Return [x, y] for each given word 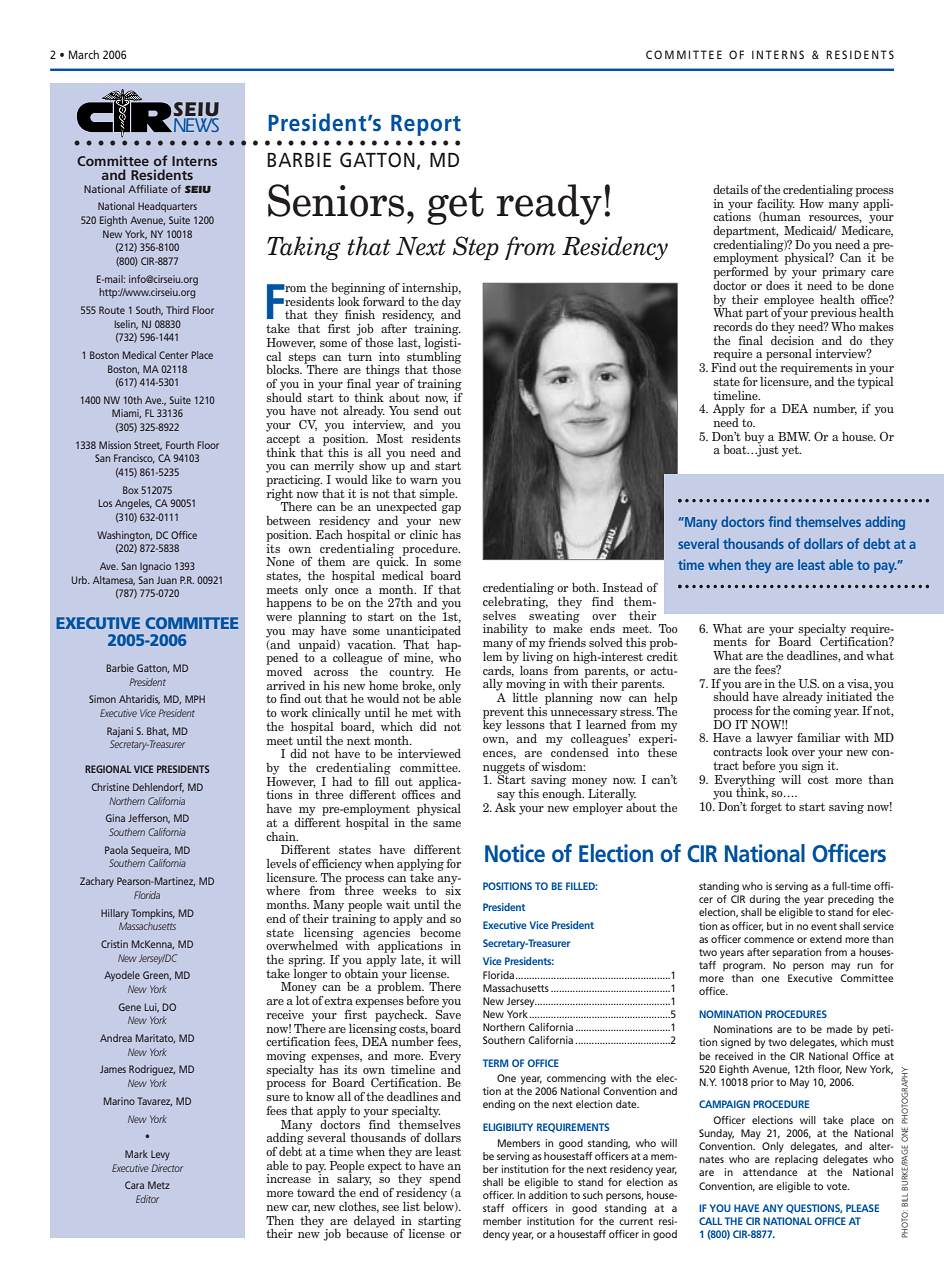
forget [766, 808]
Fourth [180, 445]
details [730, 189]
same [447, 824]
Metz [159, 1185]
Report [426, 125]
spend [445, 1180]
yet [791, 451]
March [84, 54]
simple [438, 494]
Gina [115, 818]
